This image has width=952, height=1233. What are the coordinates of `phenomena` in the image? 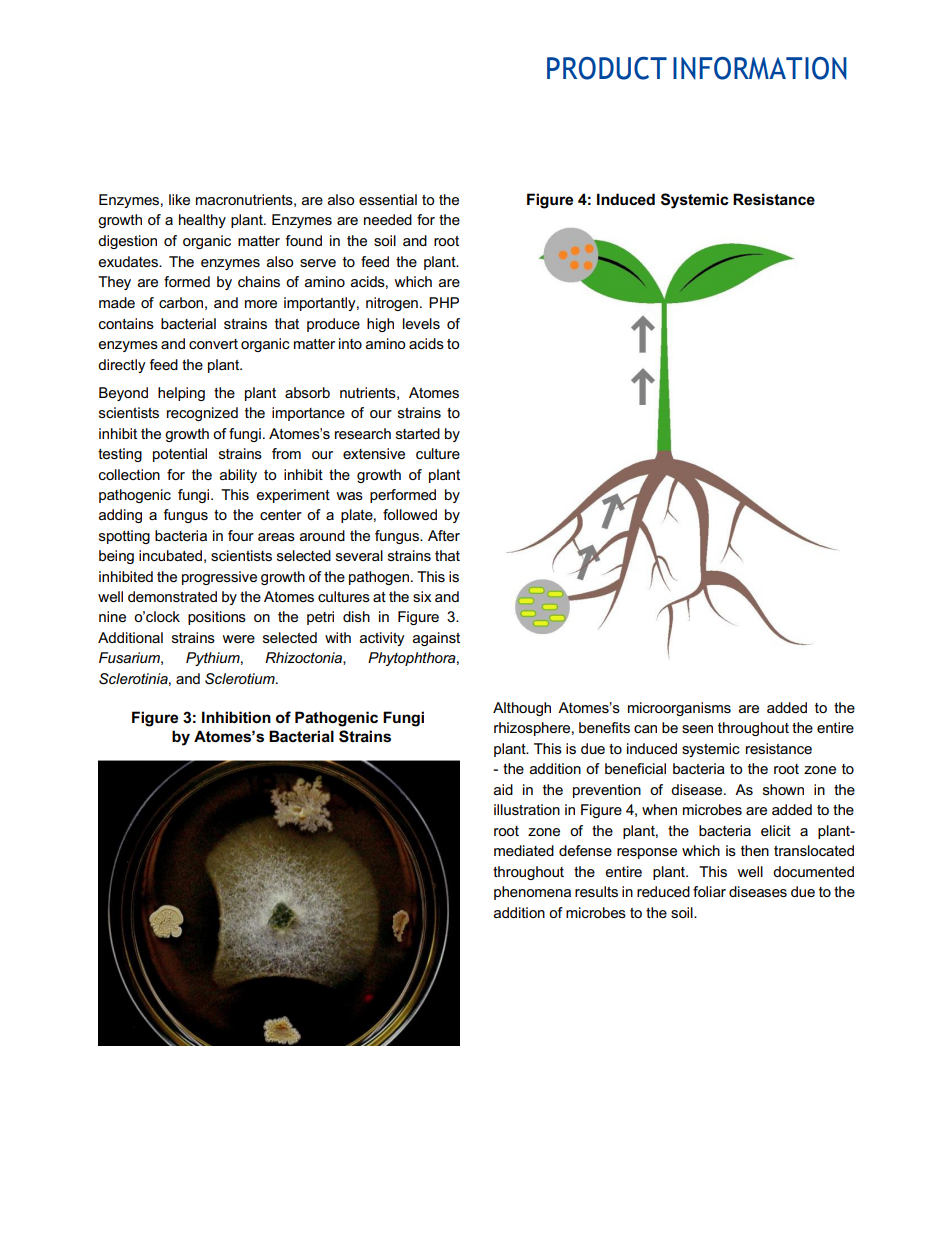 It's located at (532, 893).
